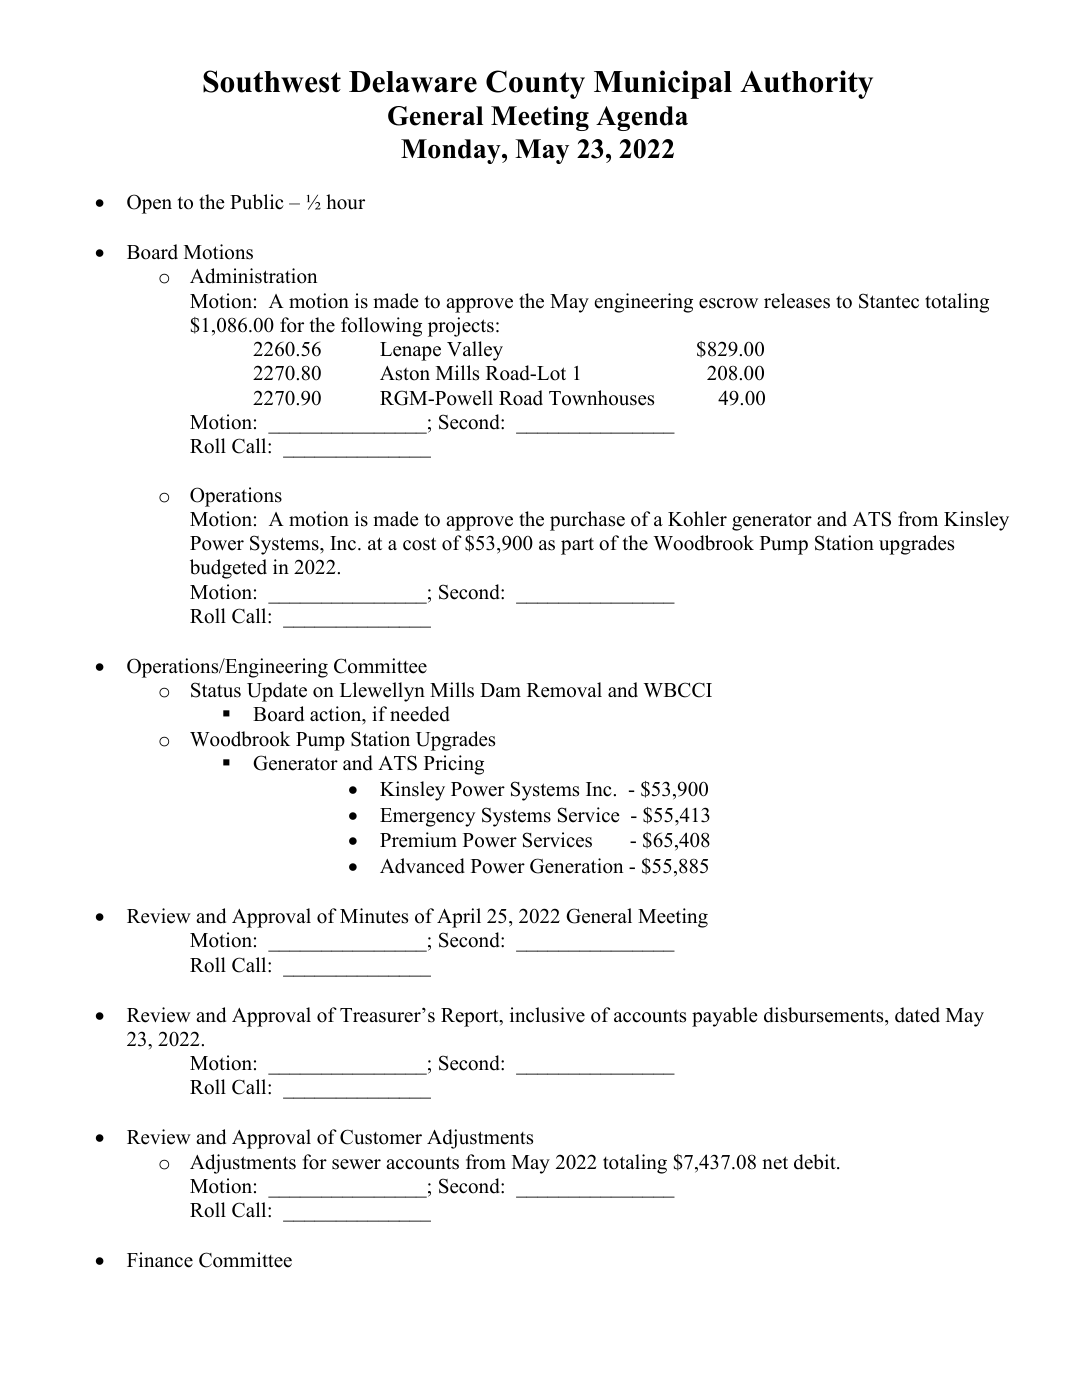 The height and width of the page is (1392, 1076). Describe the element at coordinates (272, 81) in the page. I see `Southwest` at that location.
